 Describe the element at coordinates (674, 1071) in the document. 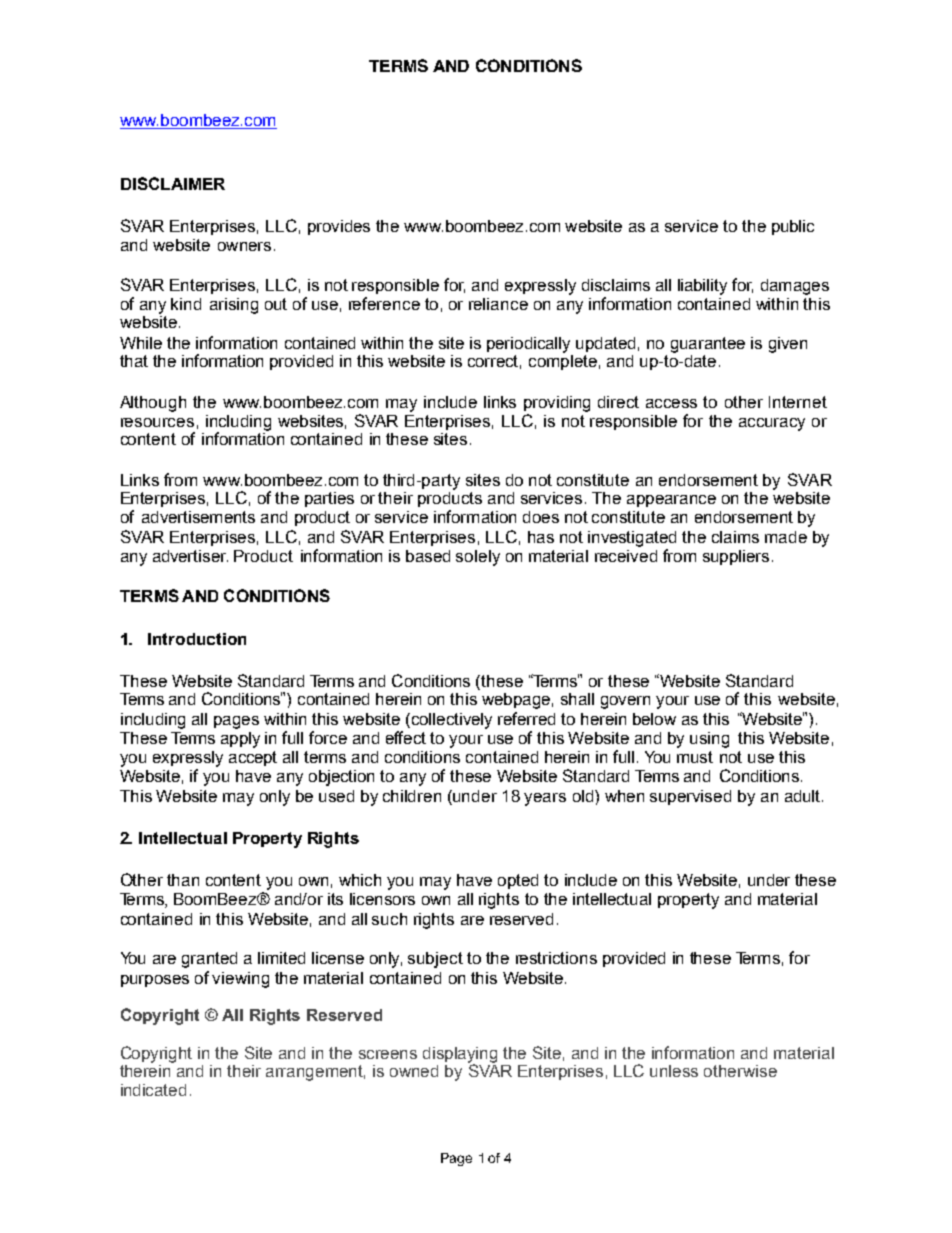

I see `unless` at that location.
